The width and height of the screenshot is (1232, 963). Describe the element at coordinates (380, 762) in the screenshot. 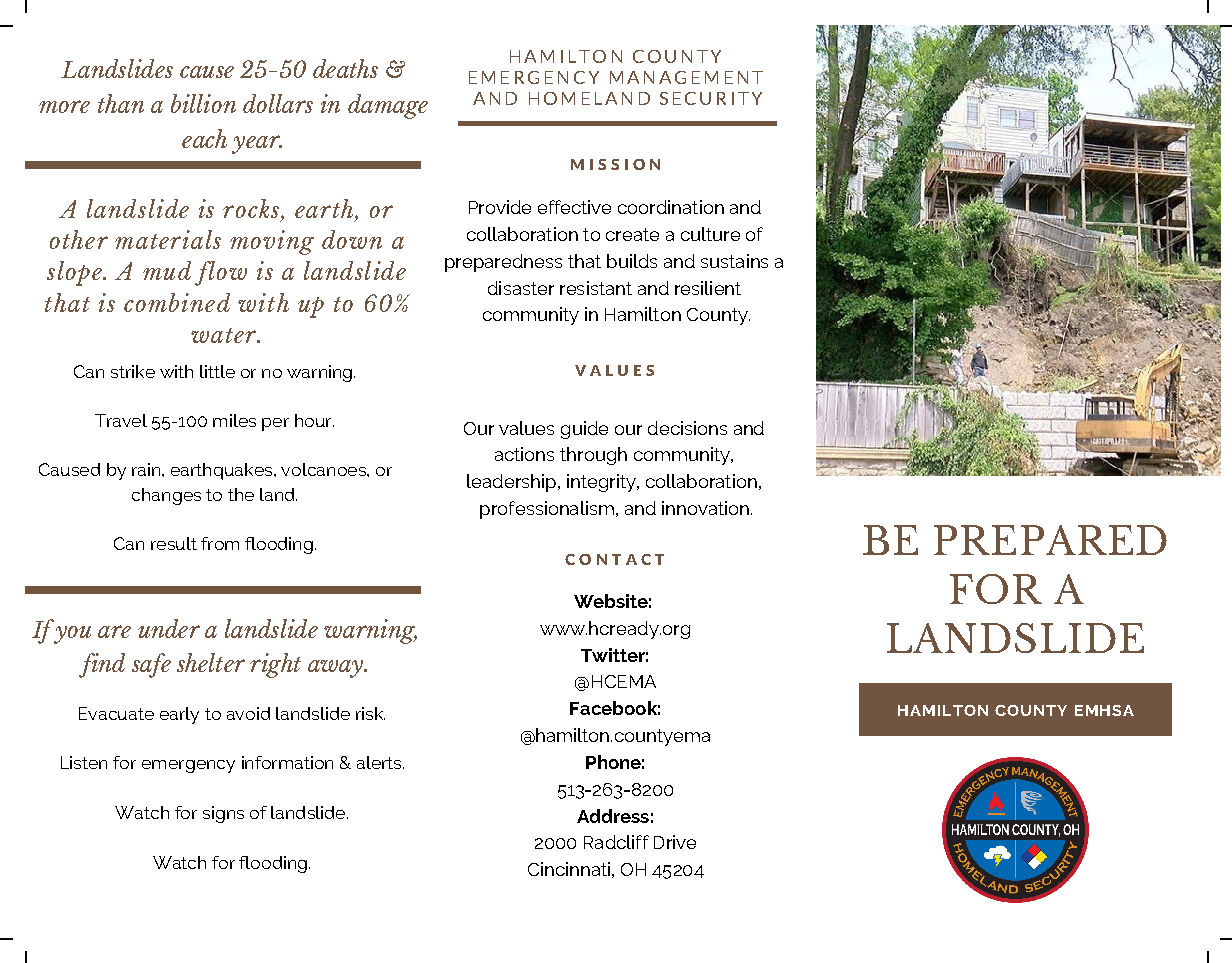

I see `alerts` at that location.
